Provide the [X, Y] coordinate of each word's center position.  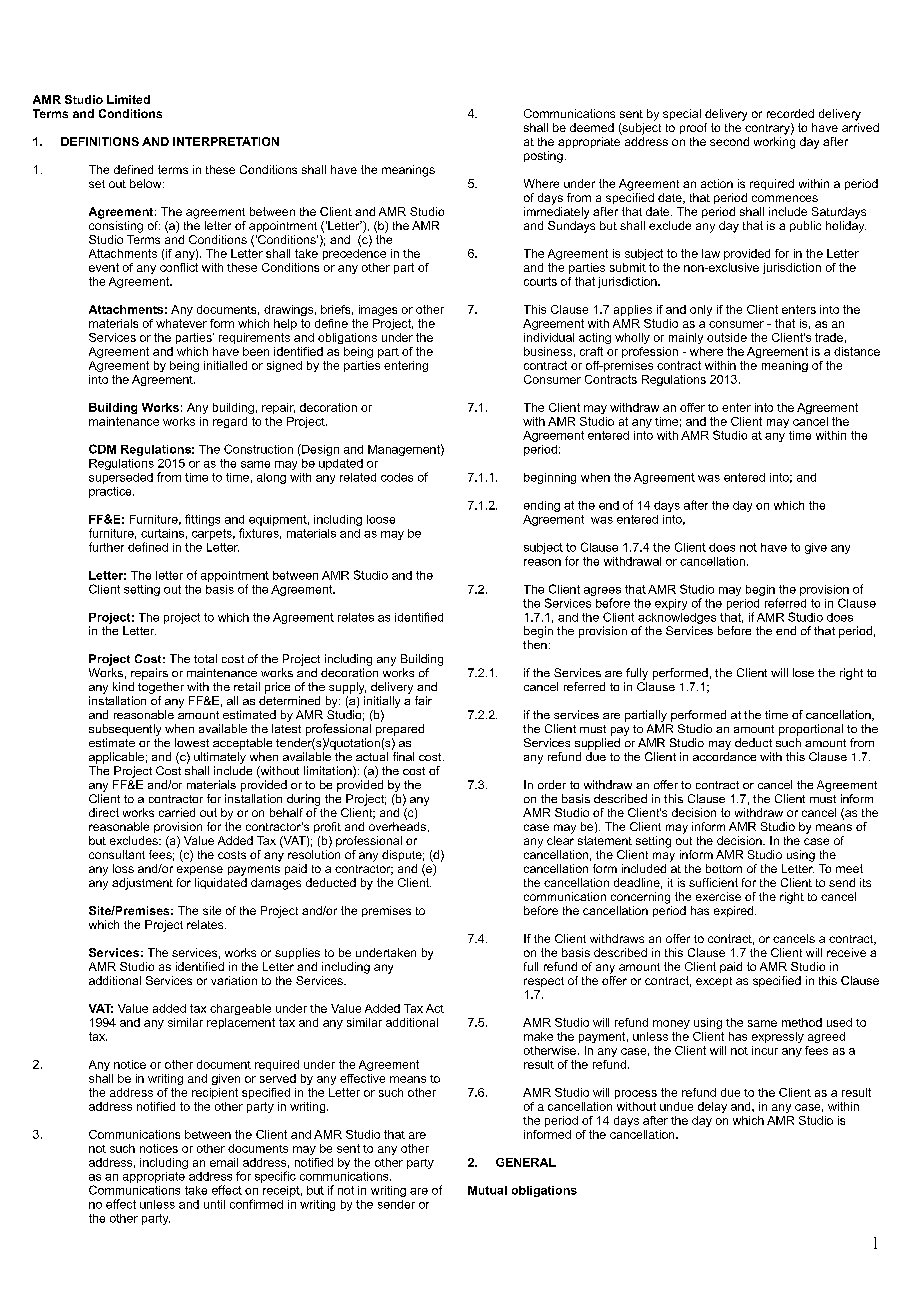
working [774, 143]
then [535, 644]
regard [230, 422]
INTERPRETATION [226, 141]
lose [803, 672]
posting [543, 157]
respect [544, 982]
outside [727, 337]
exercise [718, 896]
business [548, 351]
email [224, 1162]
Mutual [487, 1190]
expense [200, 870]
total [205, 658]
